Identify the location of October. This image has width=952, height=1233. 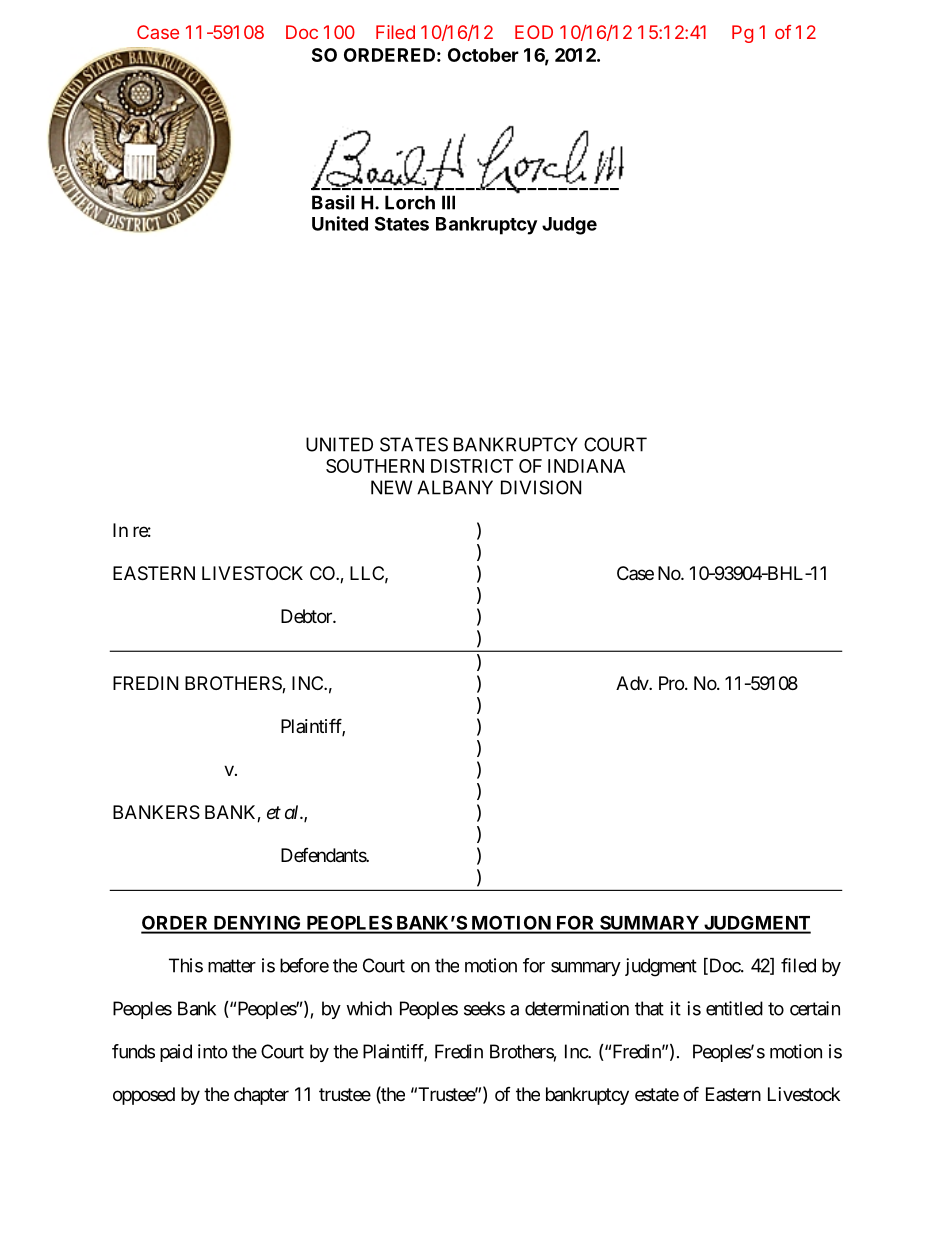
(483, 55).
